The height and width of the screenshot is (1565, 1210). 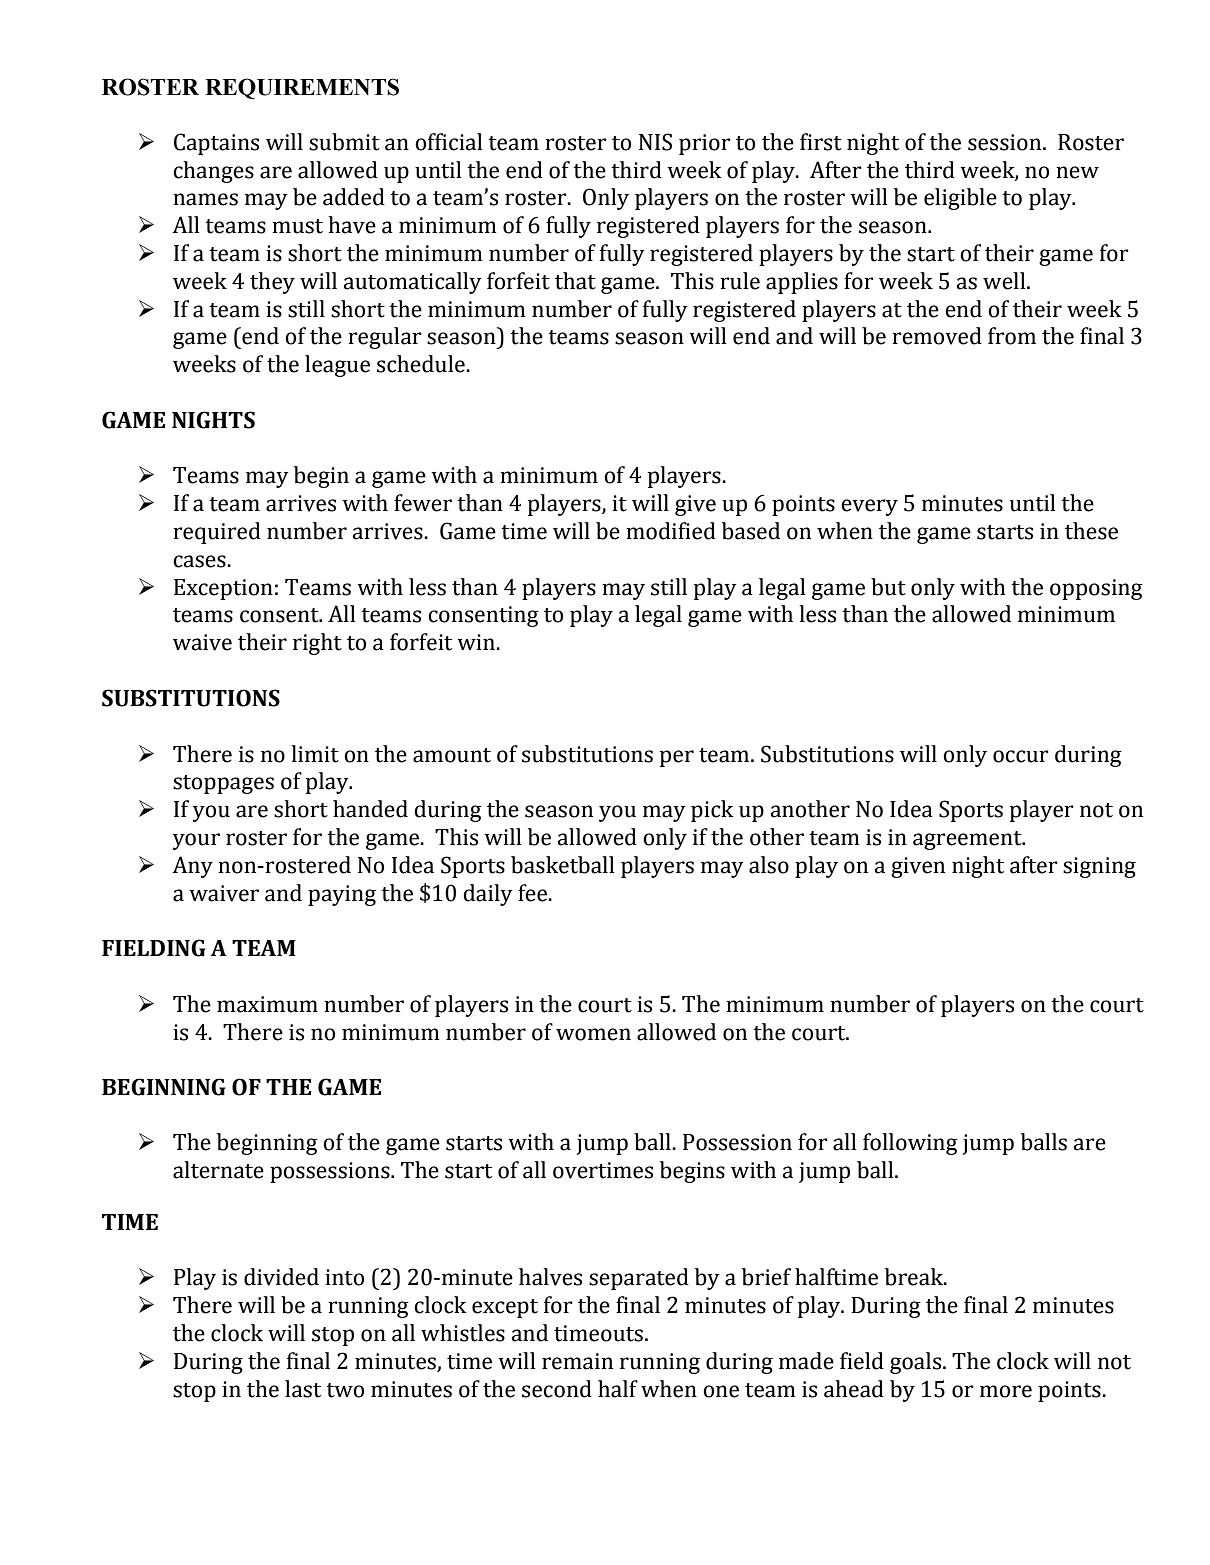 What do you see at coordinates (655, 142) in the screenshot?
I see `NIS` at bounding box center [655, 142].
